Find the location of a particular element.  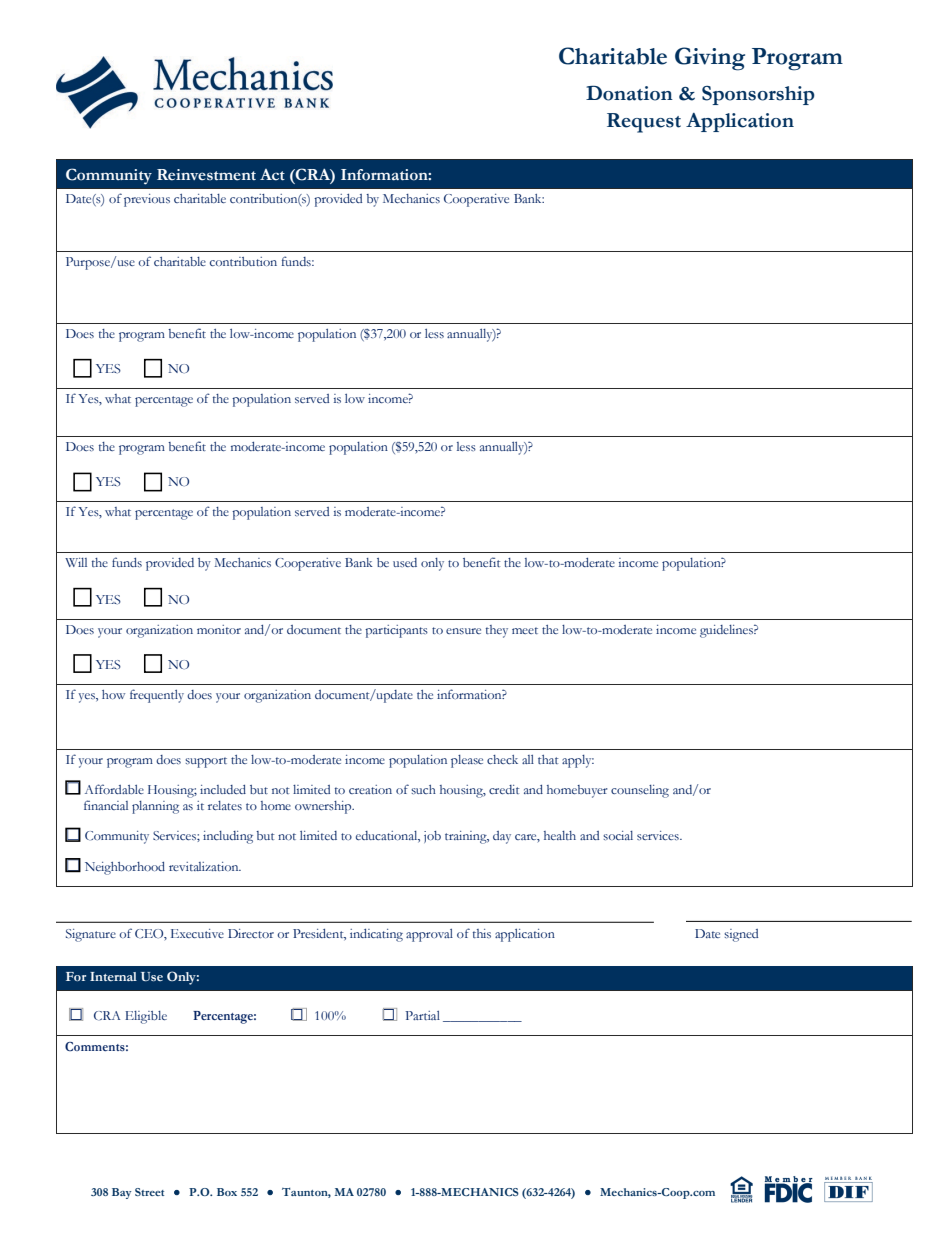

Neighborhood is located at coordinates (125, 868).
